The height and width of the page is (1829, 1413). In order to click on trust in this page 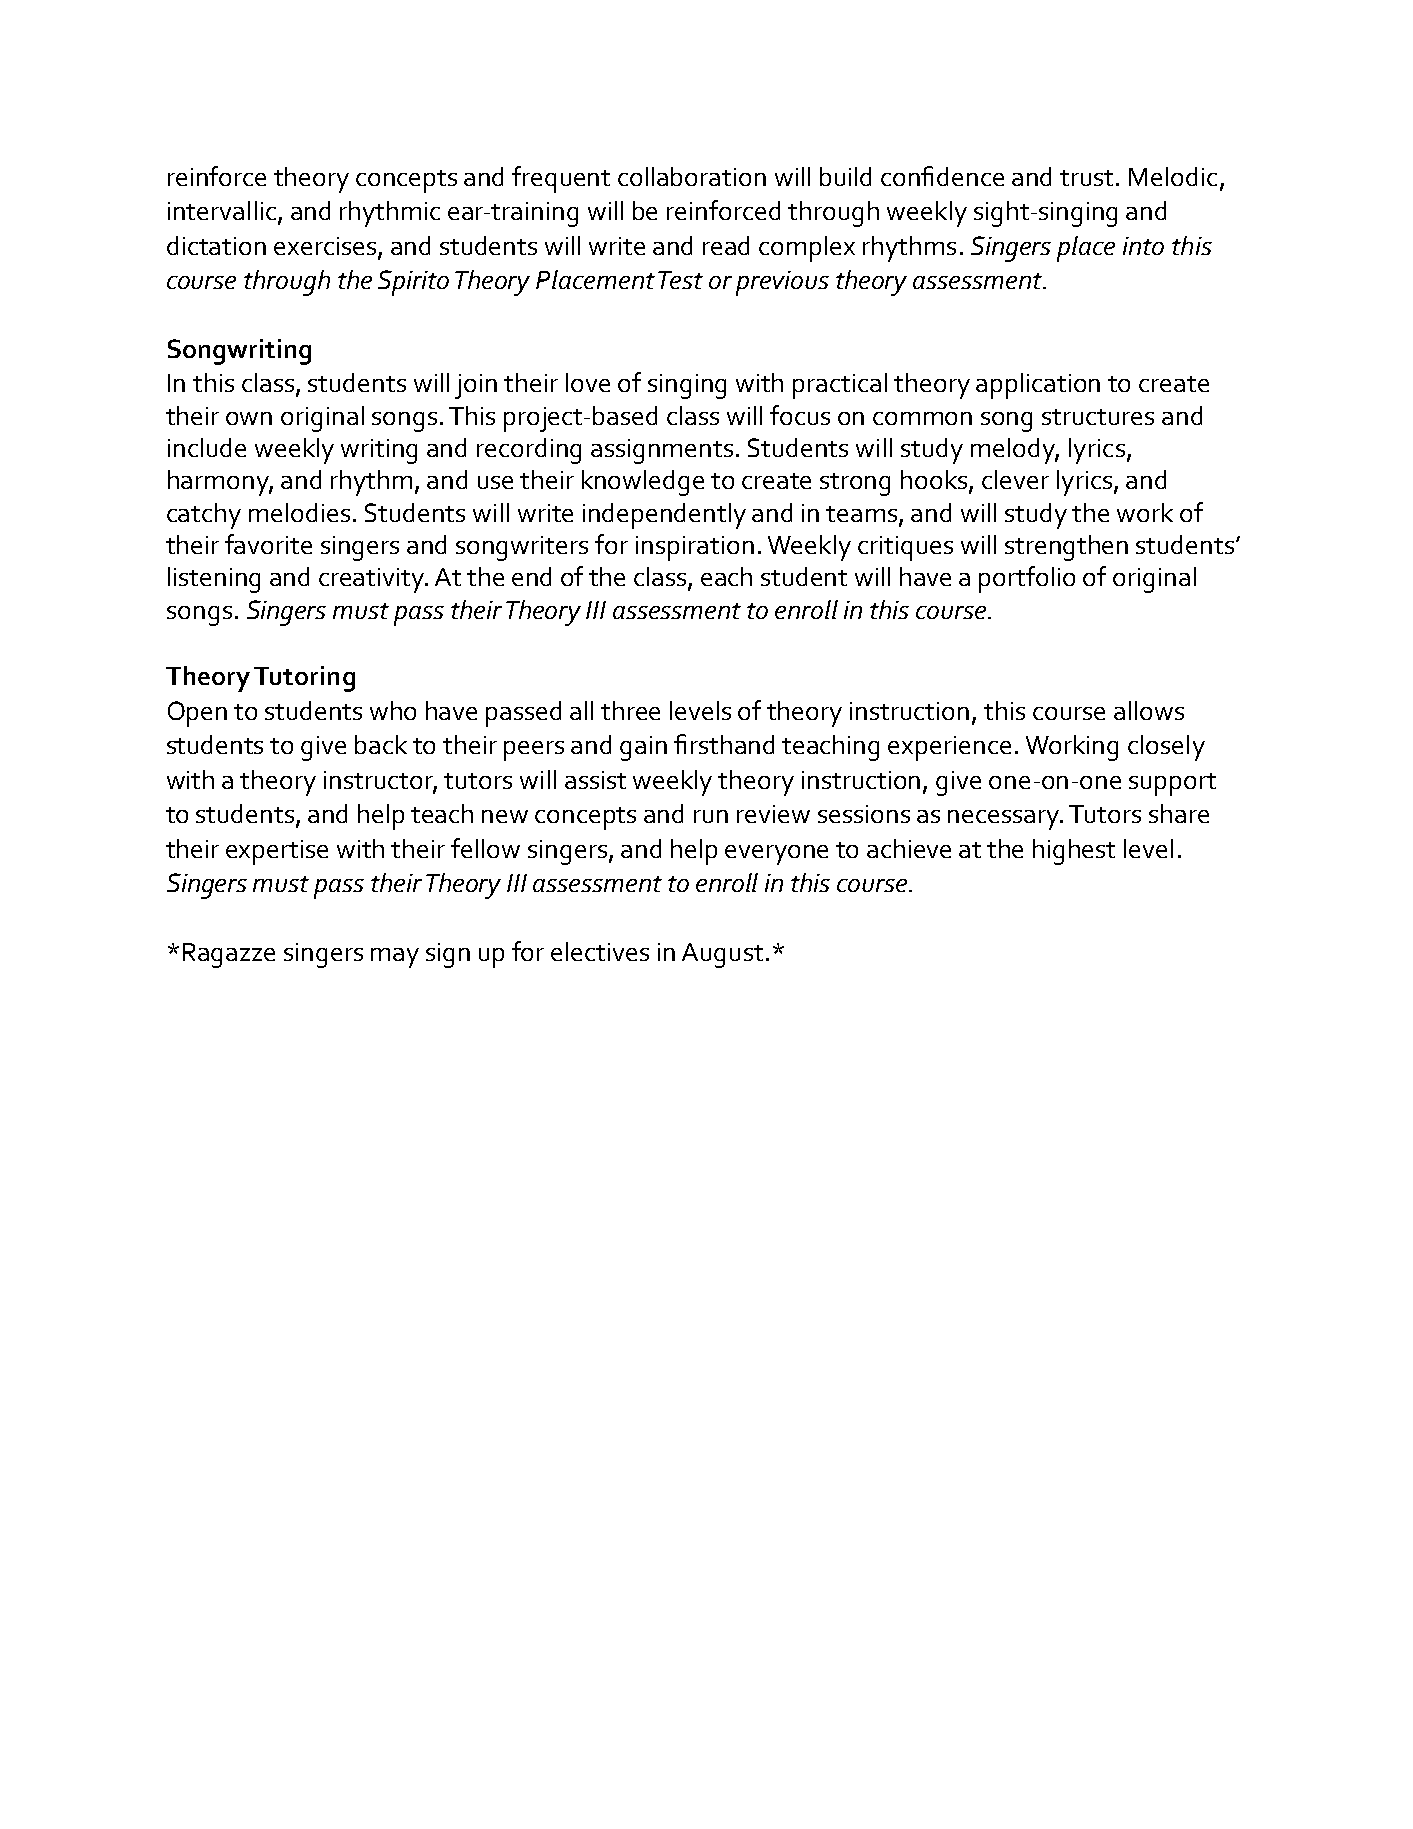, I will do `click(1086, 178)`.
